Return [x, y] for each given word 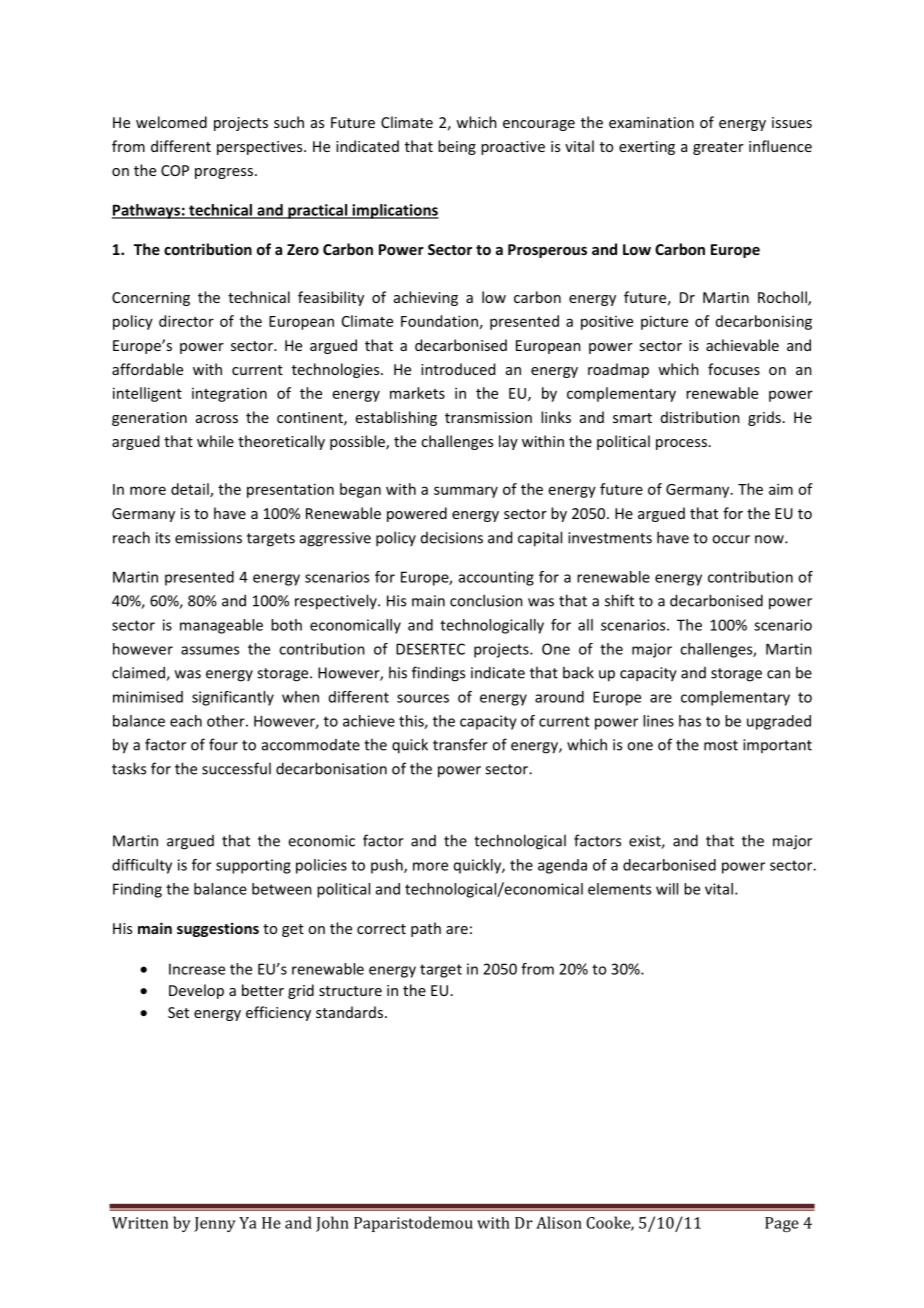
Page [782, 1224]
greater [718, 148]
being [457, 147]
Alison [559, 1222]
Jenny [215, 1224]
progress [224, 173]
